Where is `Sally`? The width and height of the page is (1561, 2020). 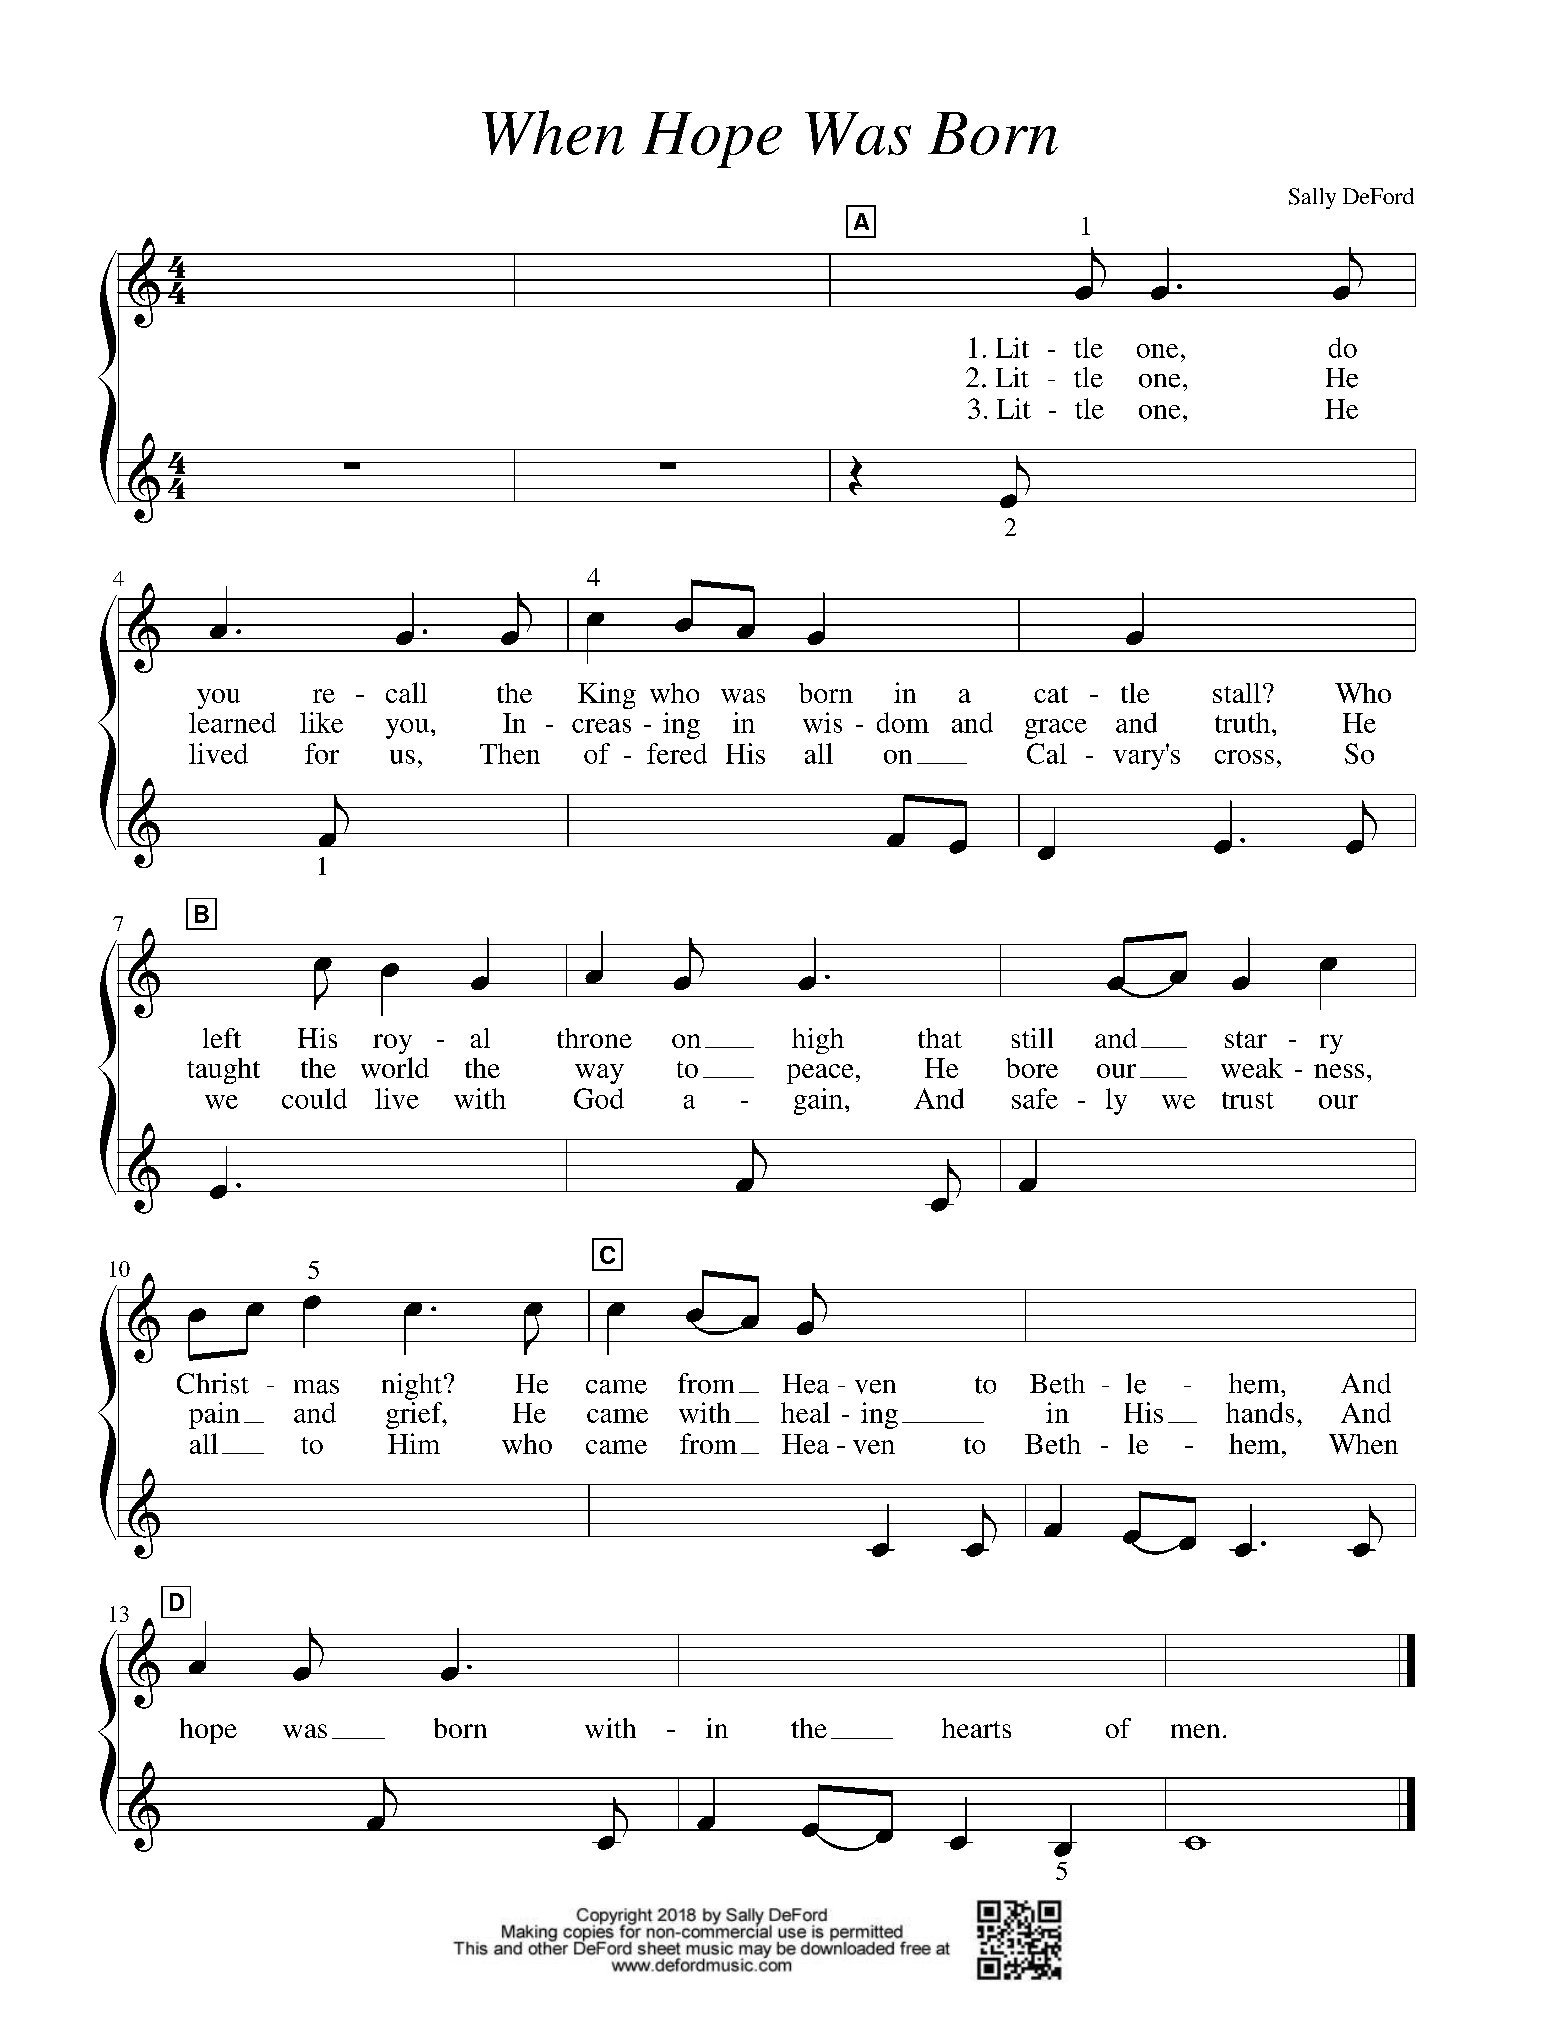
Sally is located at coordinates (1312, 198).
